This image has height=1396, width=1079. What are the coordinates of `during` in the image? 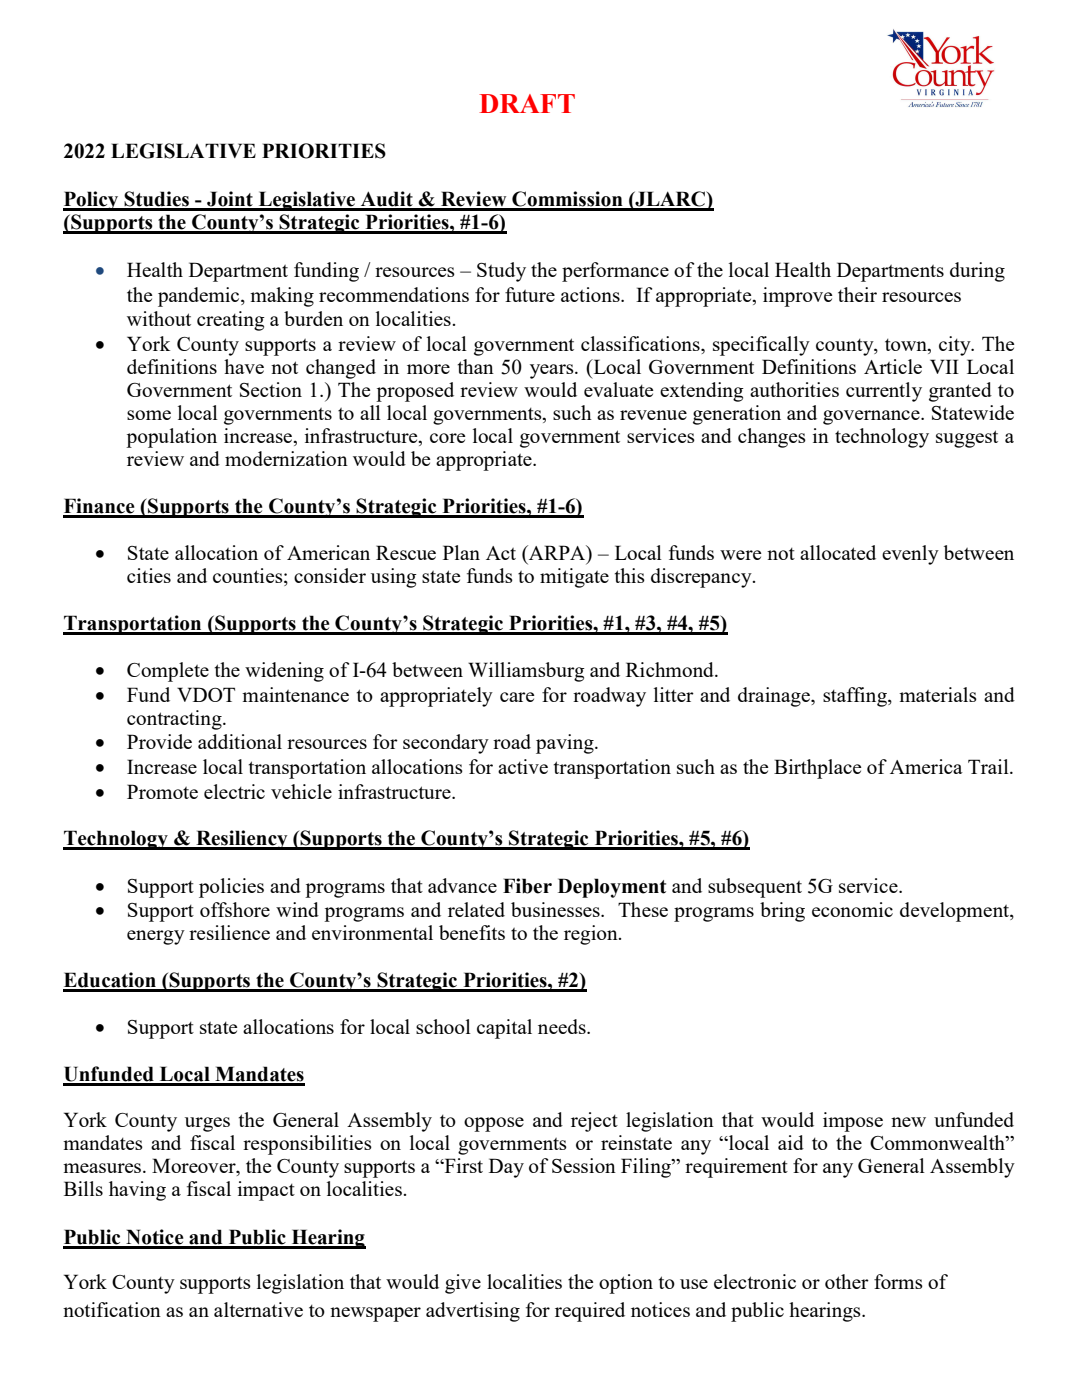 It's located at (977, 272).
